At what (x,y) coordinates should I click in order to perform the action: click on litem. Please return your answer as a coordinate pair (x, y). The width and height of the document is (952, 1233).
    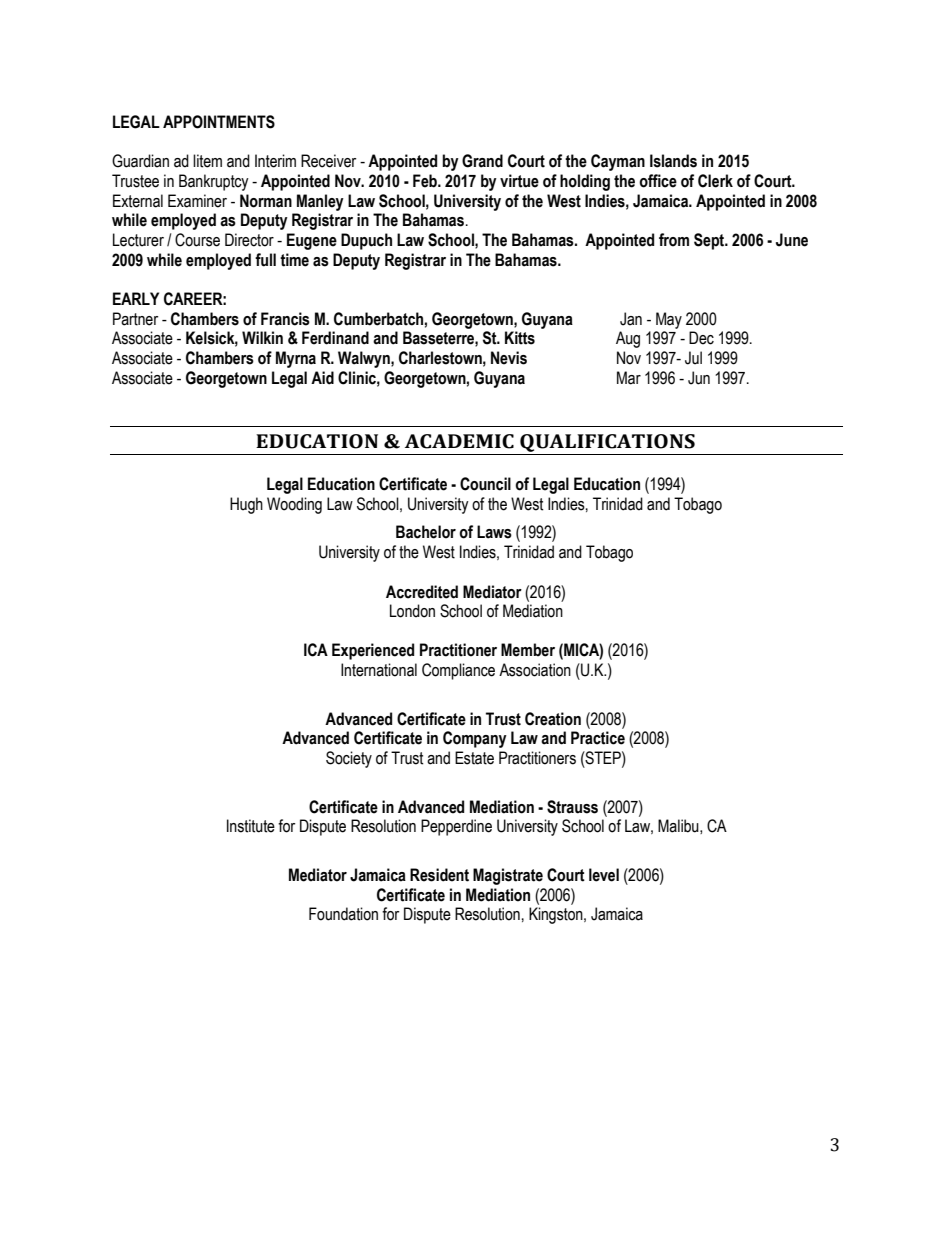
    Looking at the image, I should click on (207, 161).
